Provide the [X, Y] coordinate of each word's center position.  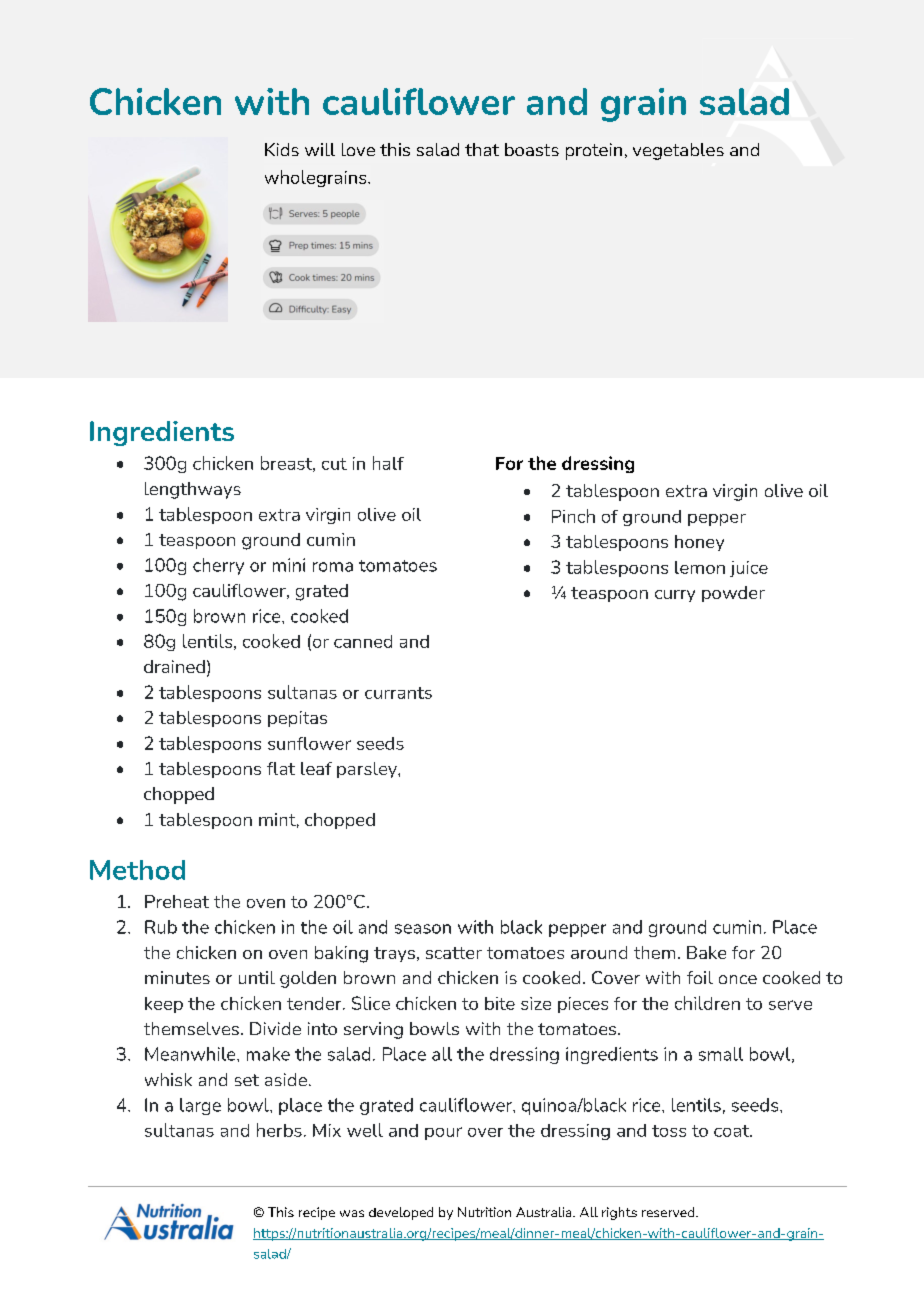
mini [289, 565]
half [388, 463]
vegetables [678, 151]
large [200, 1106]
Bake [706, 952]
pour [443, 1133]
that [482, 149]
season [423, 929]
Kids [282, 149]
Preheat [177, 901]
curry [675, 596]
